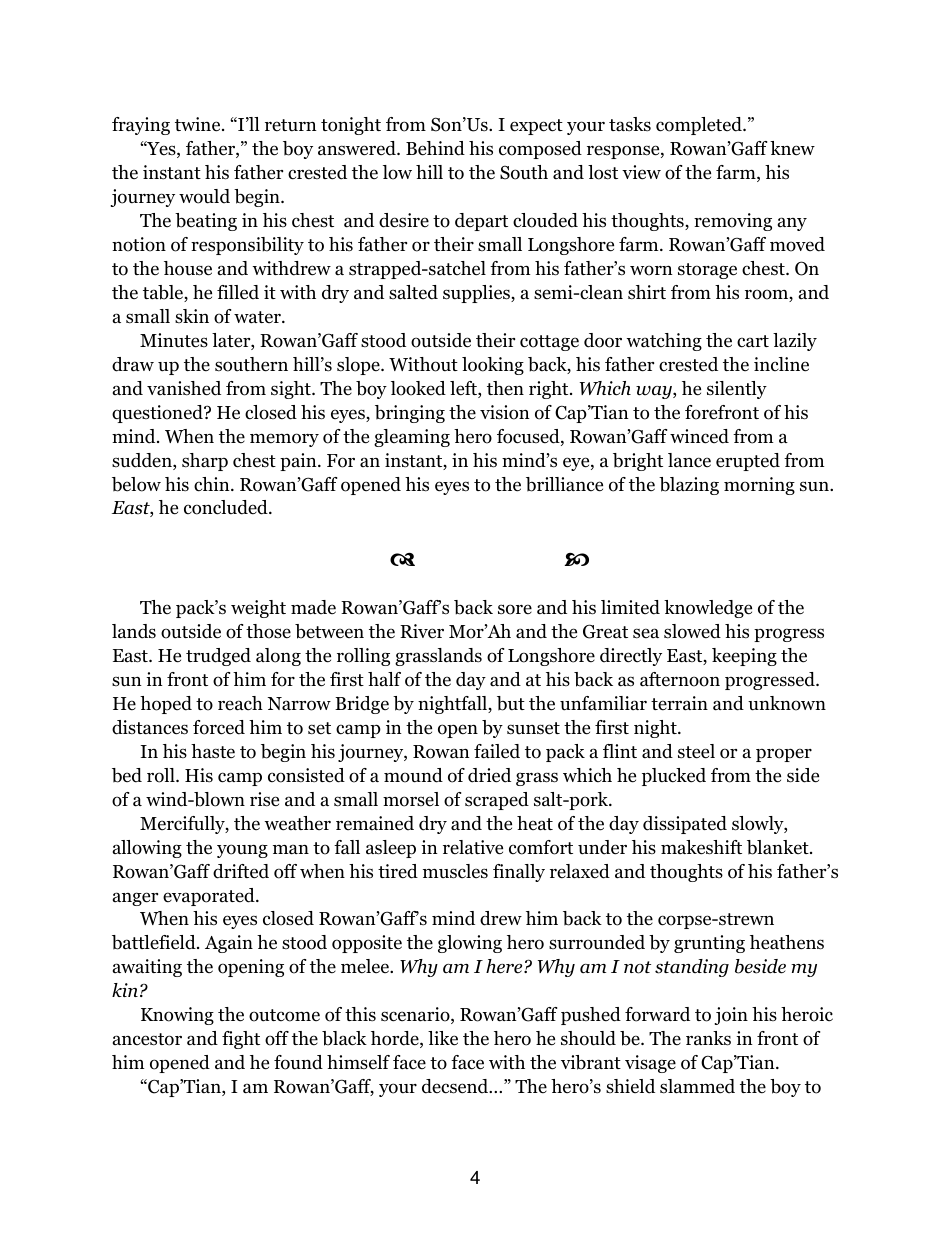  What do you see at coordinates (443, 1038) in the image?
I see `like` at bounding box center [443, 1038].
